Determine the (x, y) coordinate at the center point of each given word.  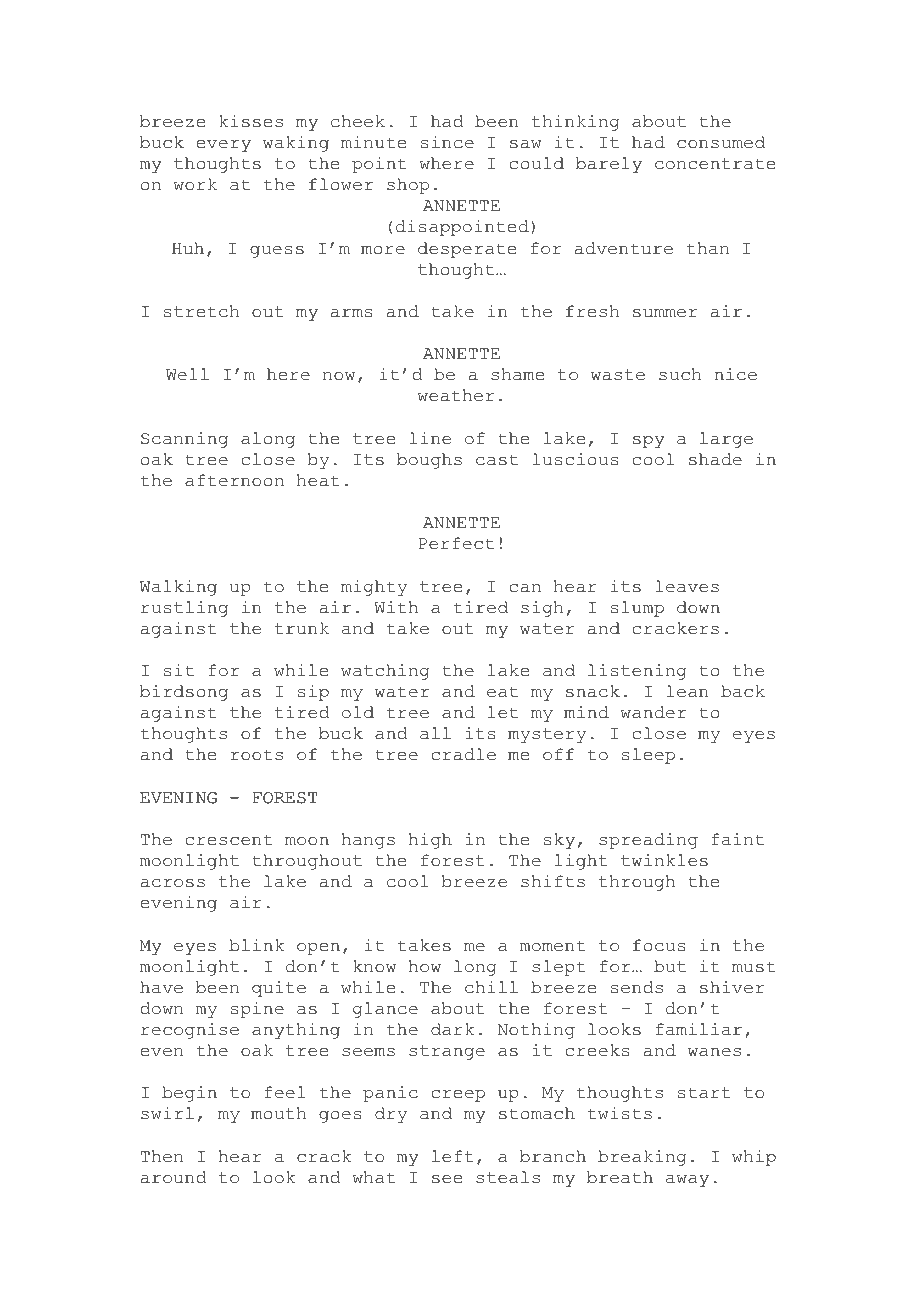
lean (687, 691)
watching (385, 672)
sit (179, 670)
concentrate (715, 164)
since (447, 142)
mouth (278, 1113)
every (223, 146)
